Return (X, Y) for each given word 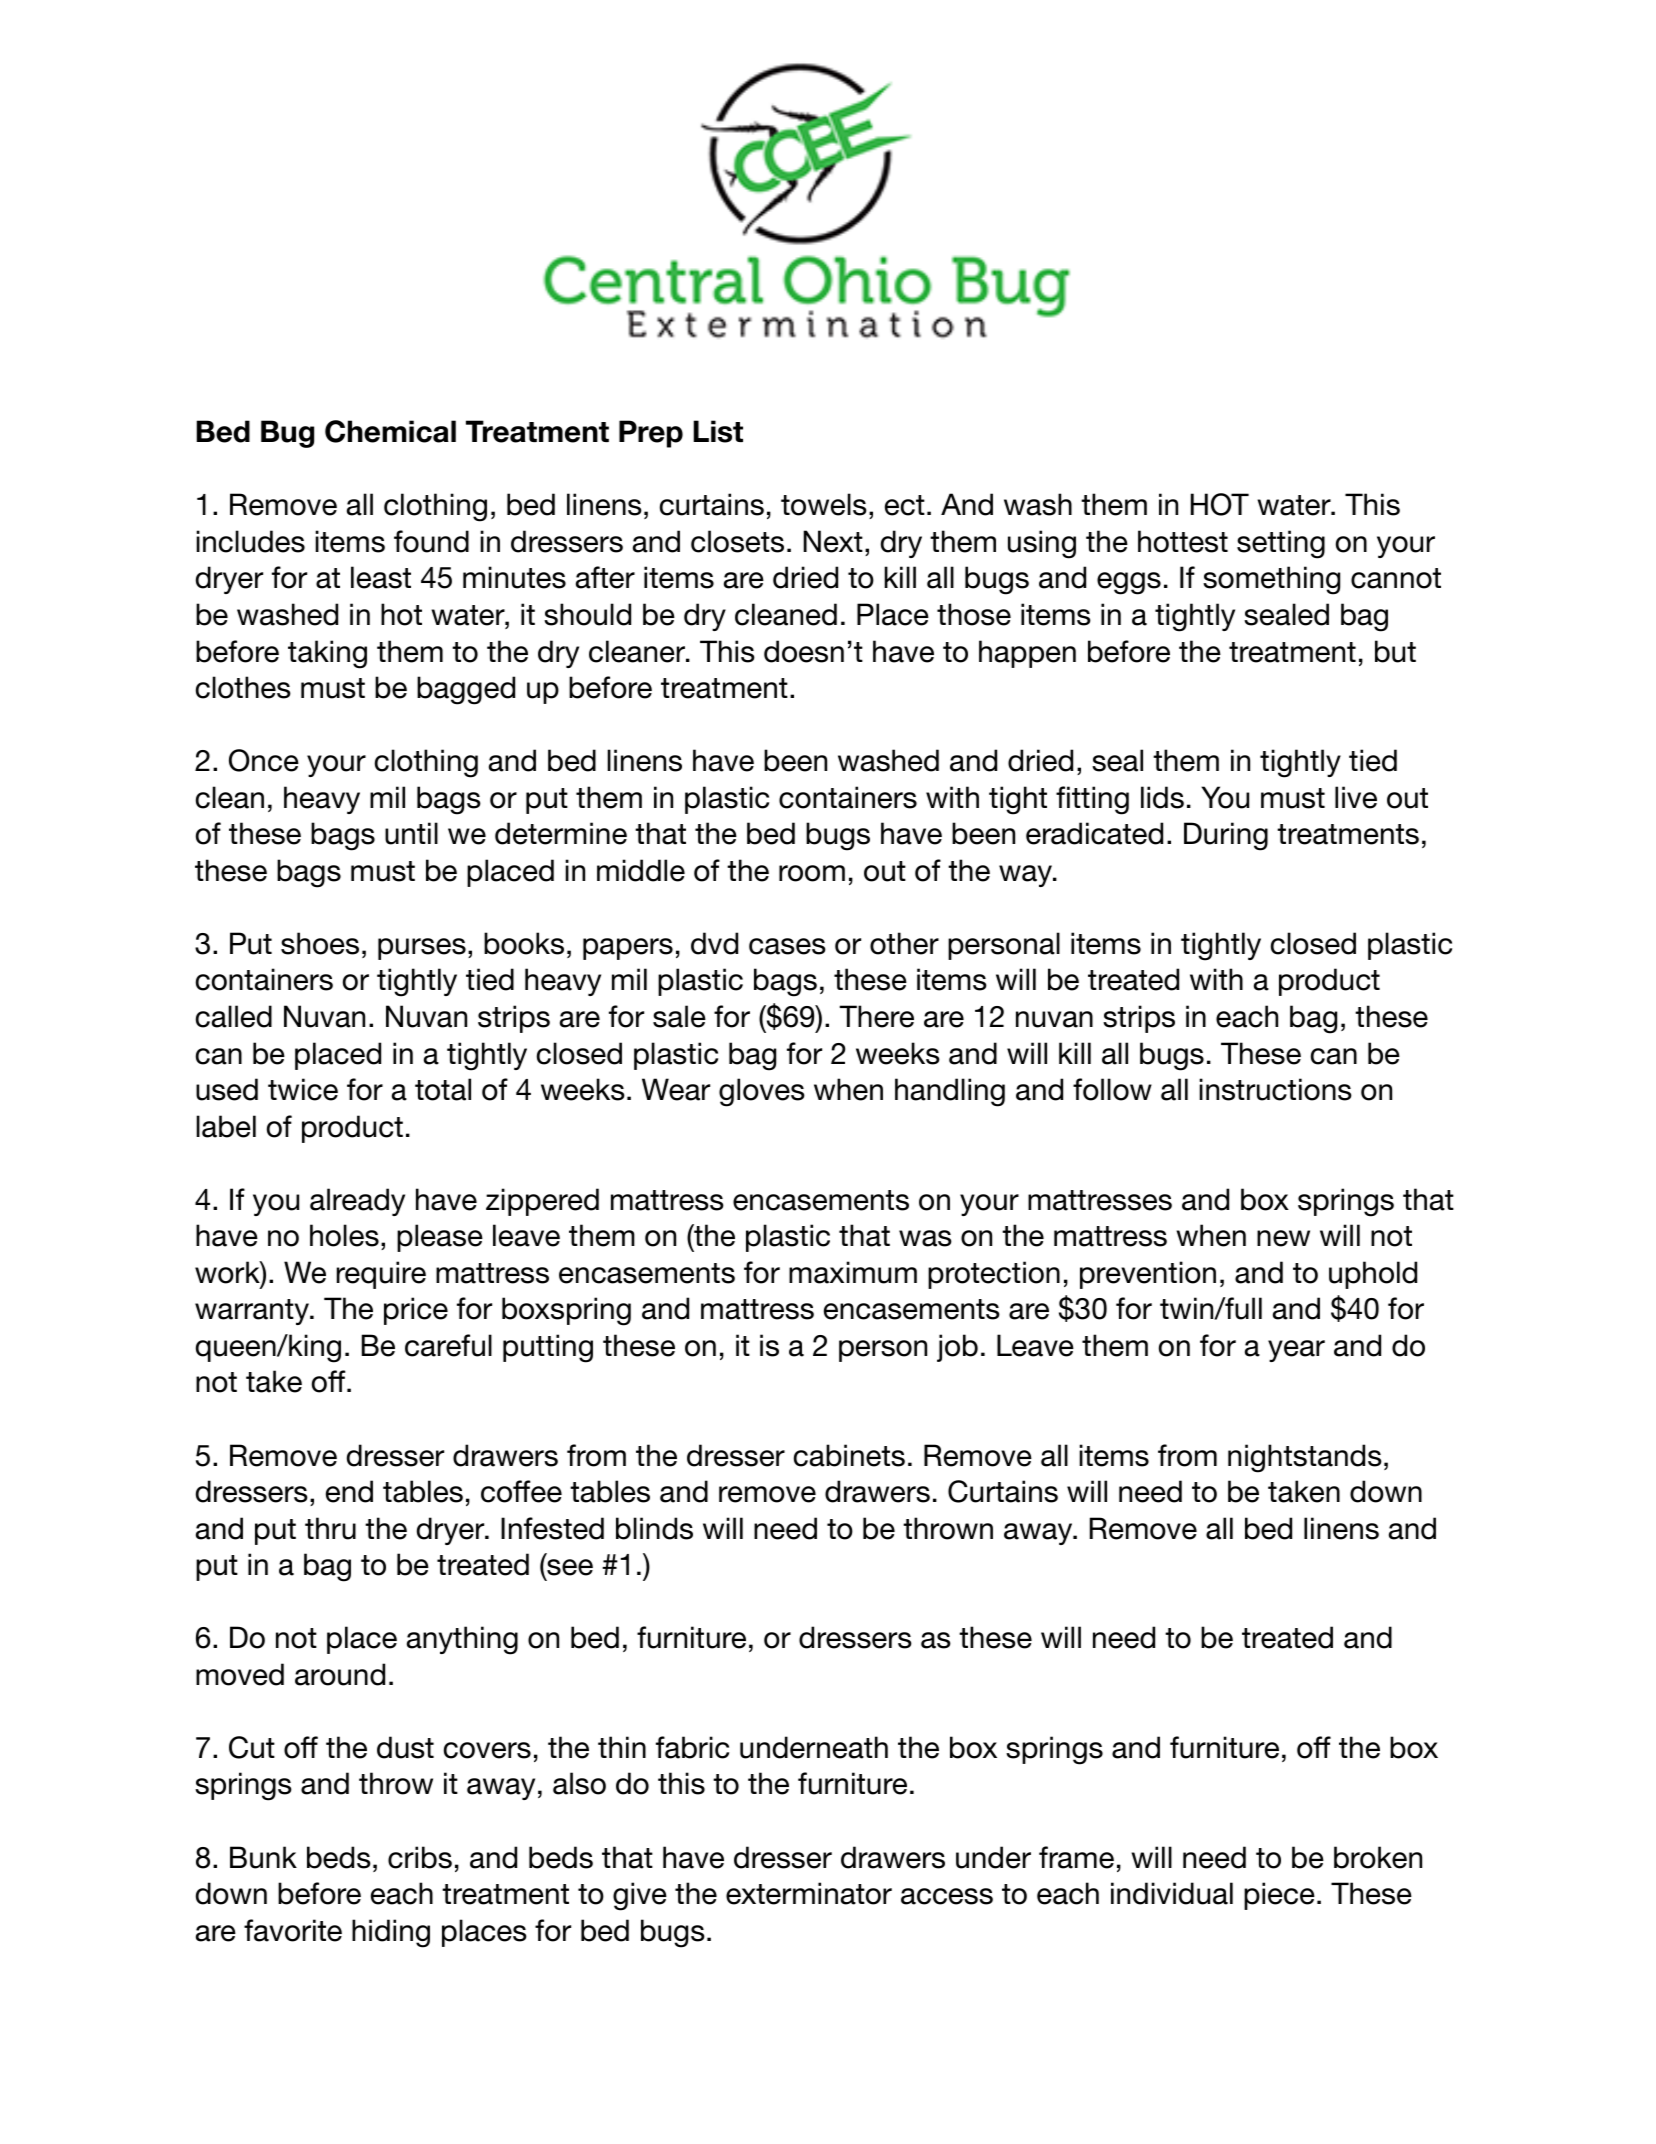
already (357, 1202)
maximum (853, 1272)
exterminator (809, 1893)
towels (824, 504)
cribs (420, 1857)
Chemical (390, 431)
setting (1281, 544)
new (1283, 1238)
